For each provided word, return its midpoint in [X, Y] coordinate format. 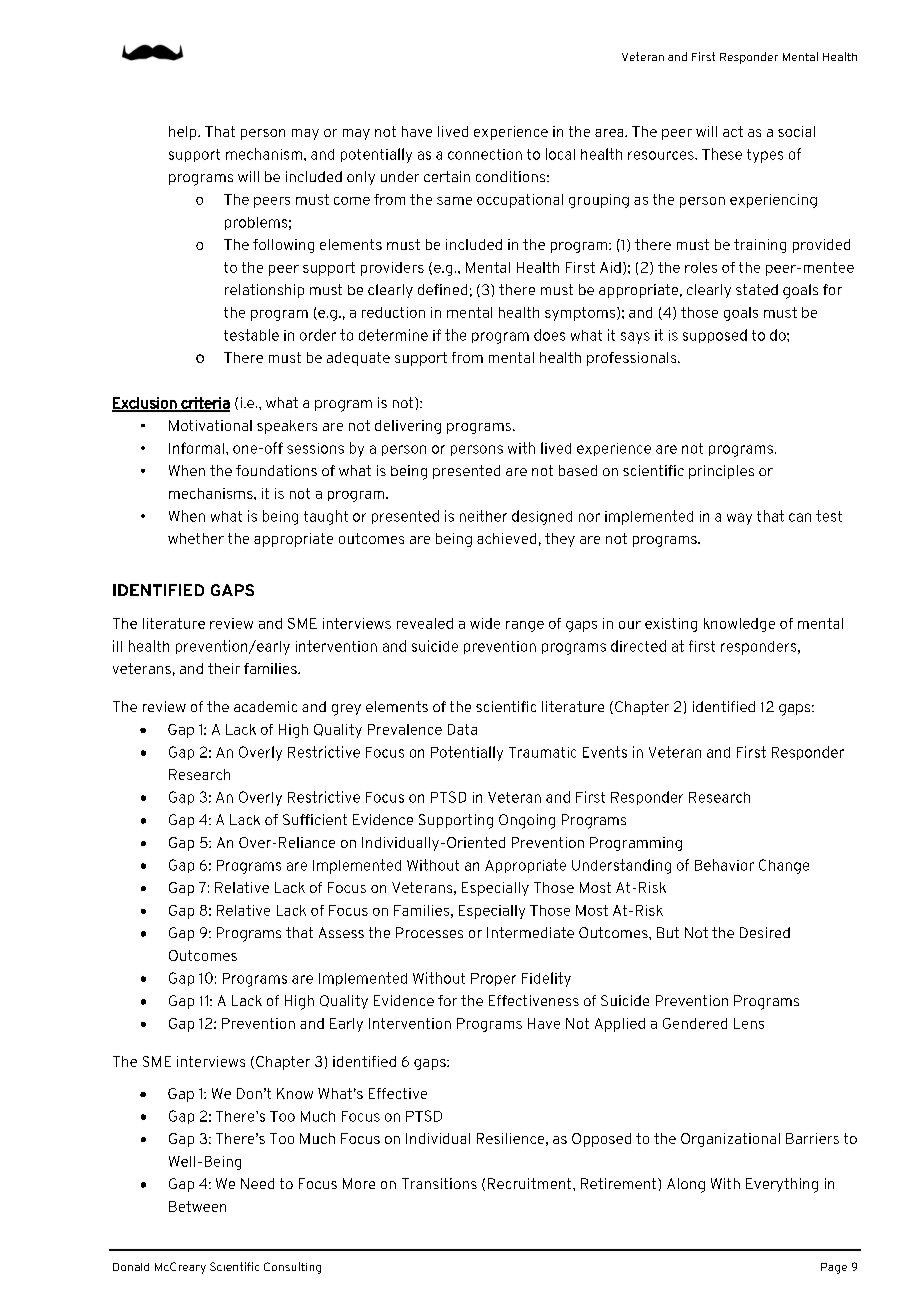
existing [671, 625]
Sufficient [315, 819]
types [765, 156]
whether [196, 538]
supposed [715, 336]
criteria [204, 404]
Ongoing [527, 821]
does [549, 335]
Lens [749, 1023]
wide [485, 623]
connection [485, 154]
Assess [341, 932]
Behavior [724, 865]
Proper [493, 979]
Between [197, 1206]
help [184, 133]
